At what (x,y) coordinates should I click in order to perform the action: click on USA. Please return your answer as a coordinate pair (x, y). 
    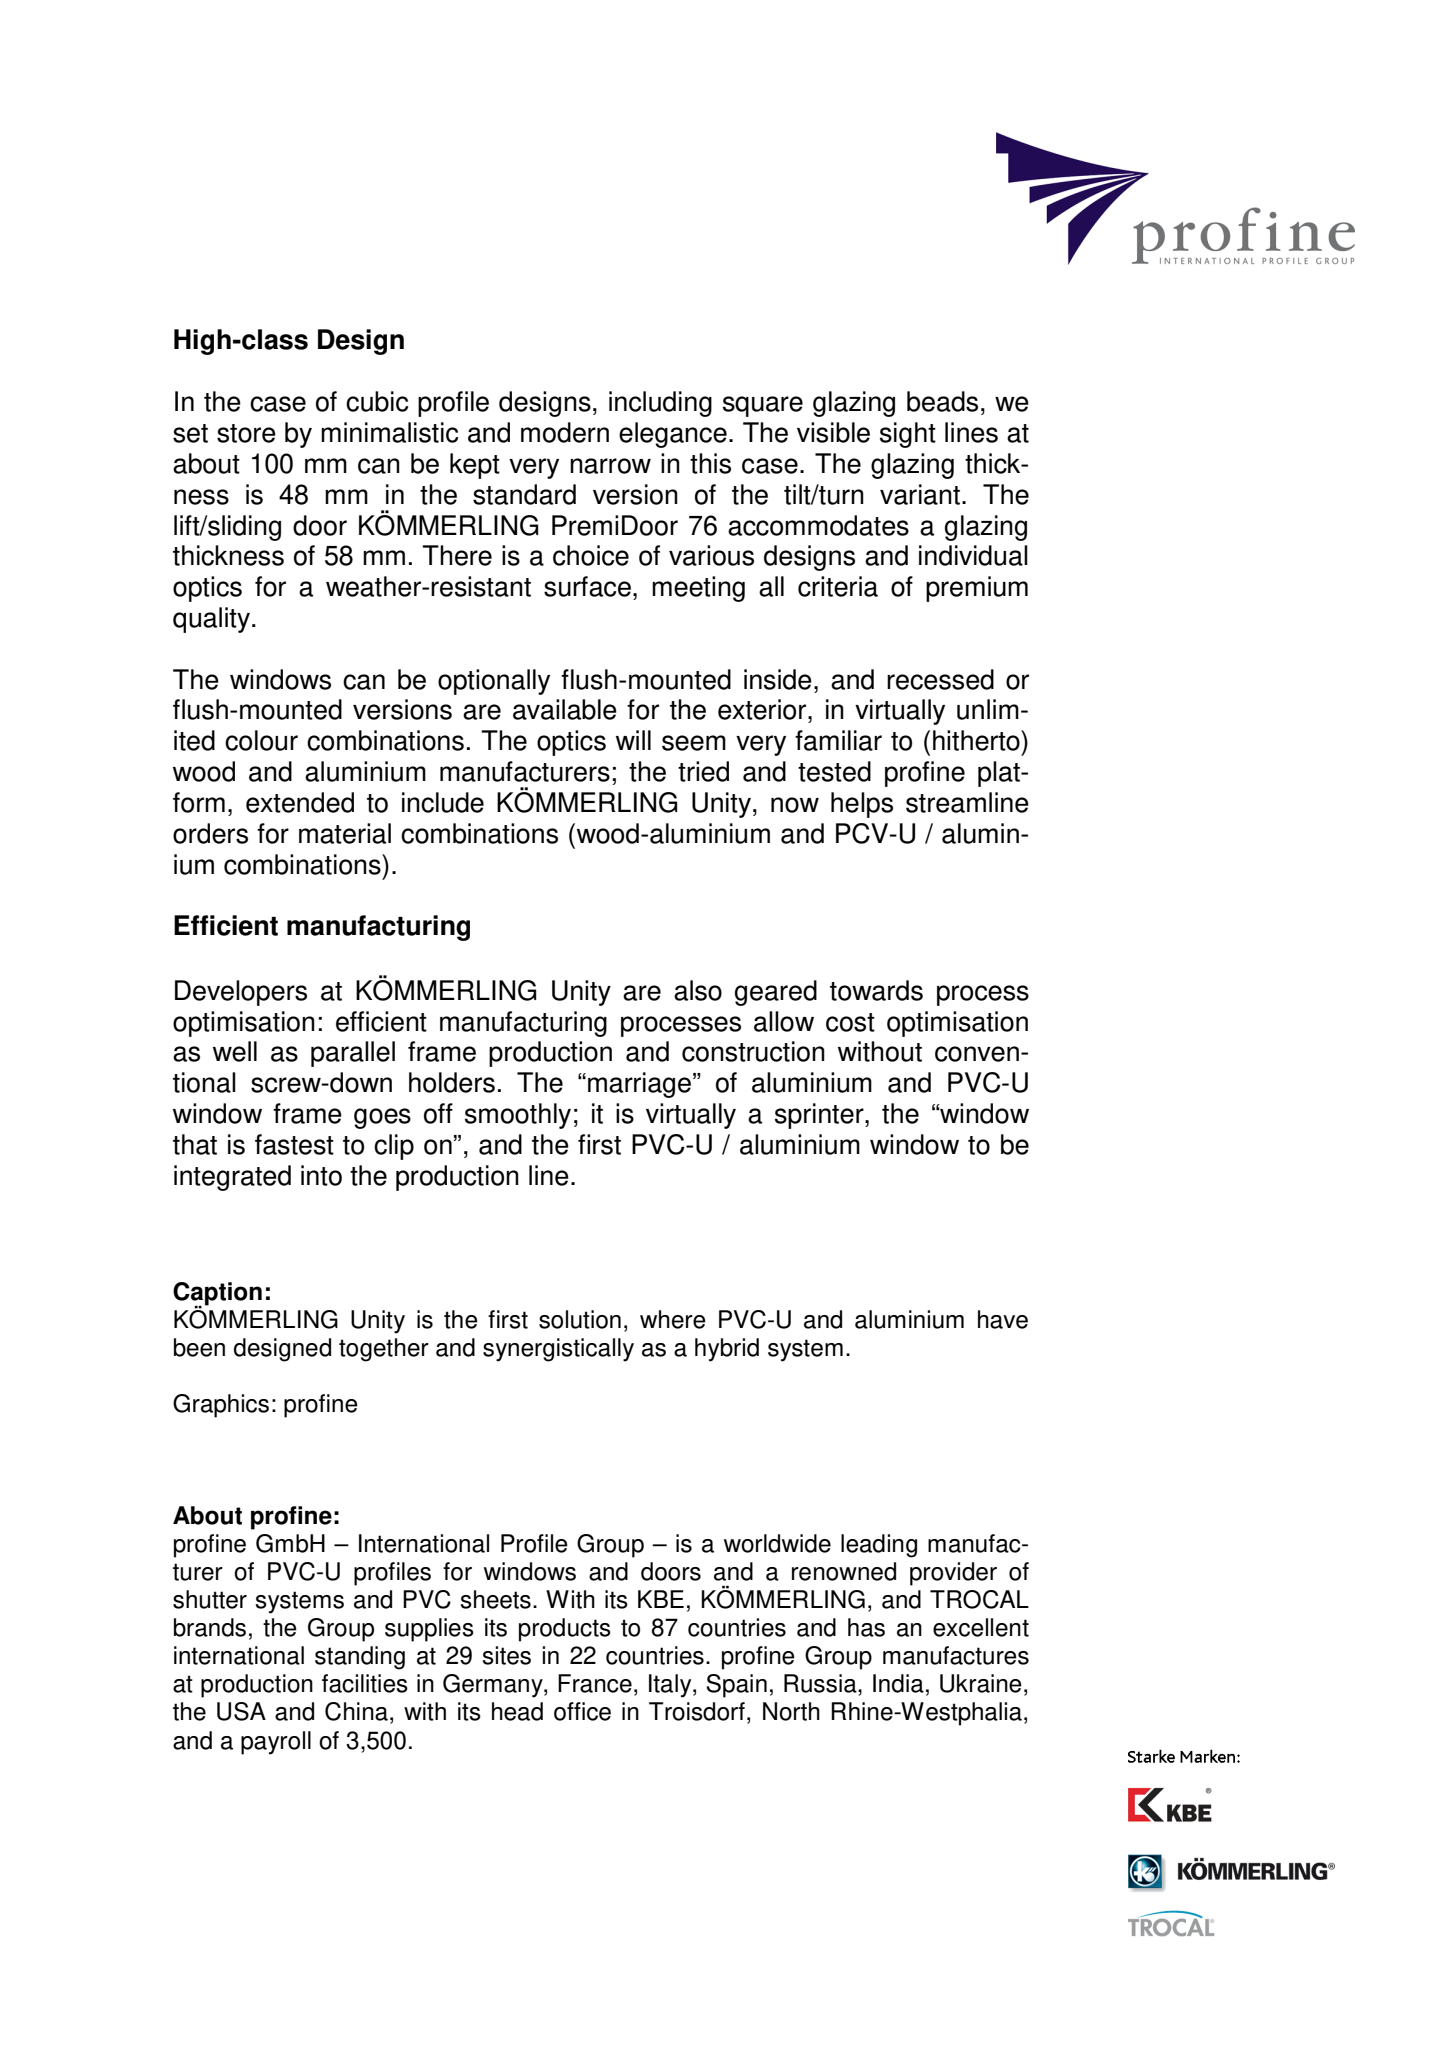
    Looking at the image, I should click on (241, 1711).
